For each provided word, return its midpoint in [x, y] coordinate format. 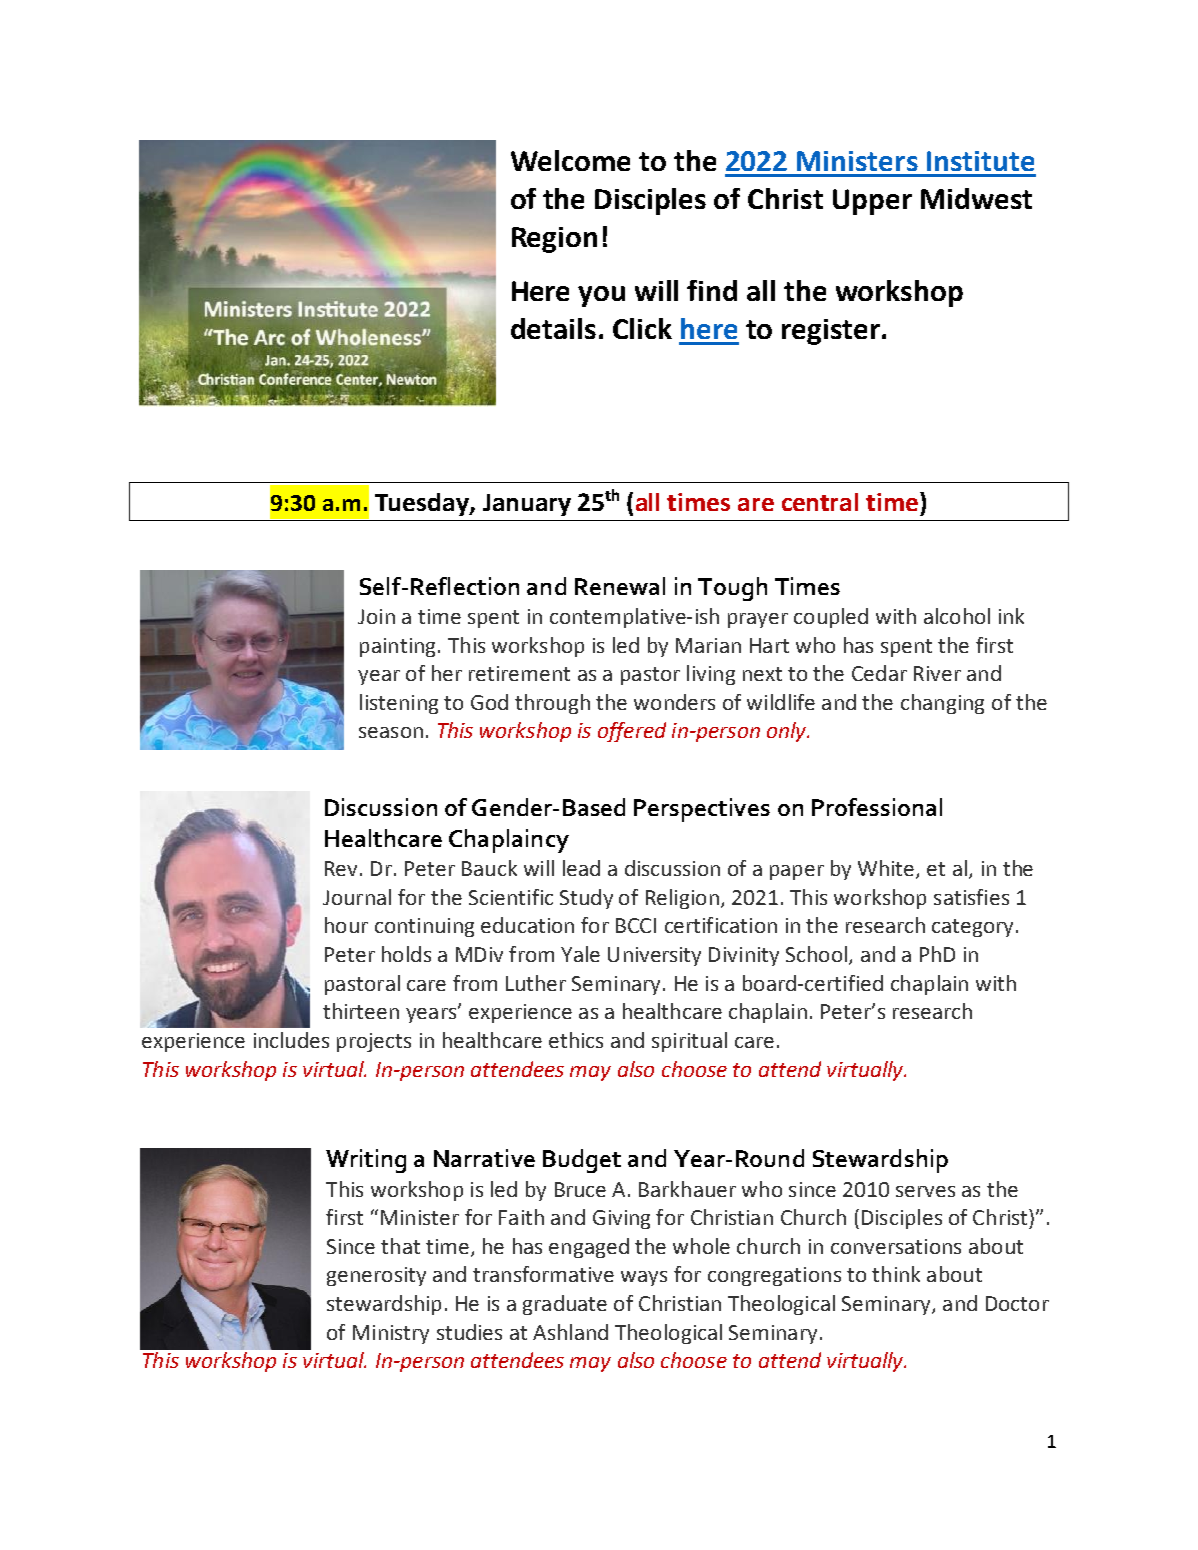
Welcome [570, 160]
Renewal [620, 586]
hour [346, 925]
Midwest [976, 198]
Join [376, 616]
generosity [376, 1276]
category [974, 928]
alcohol [957, 616]
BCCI [636, 925]
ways [644, 1278]
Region [554, 240]
